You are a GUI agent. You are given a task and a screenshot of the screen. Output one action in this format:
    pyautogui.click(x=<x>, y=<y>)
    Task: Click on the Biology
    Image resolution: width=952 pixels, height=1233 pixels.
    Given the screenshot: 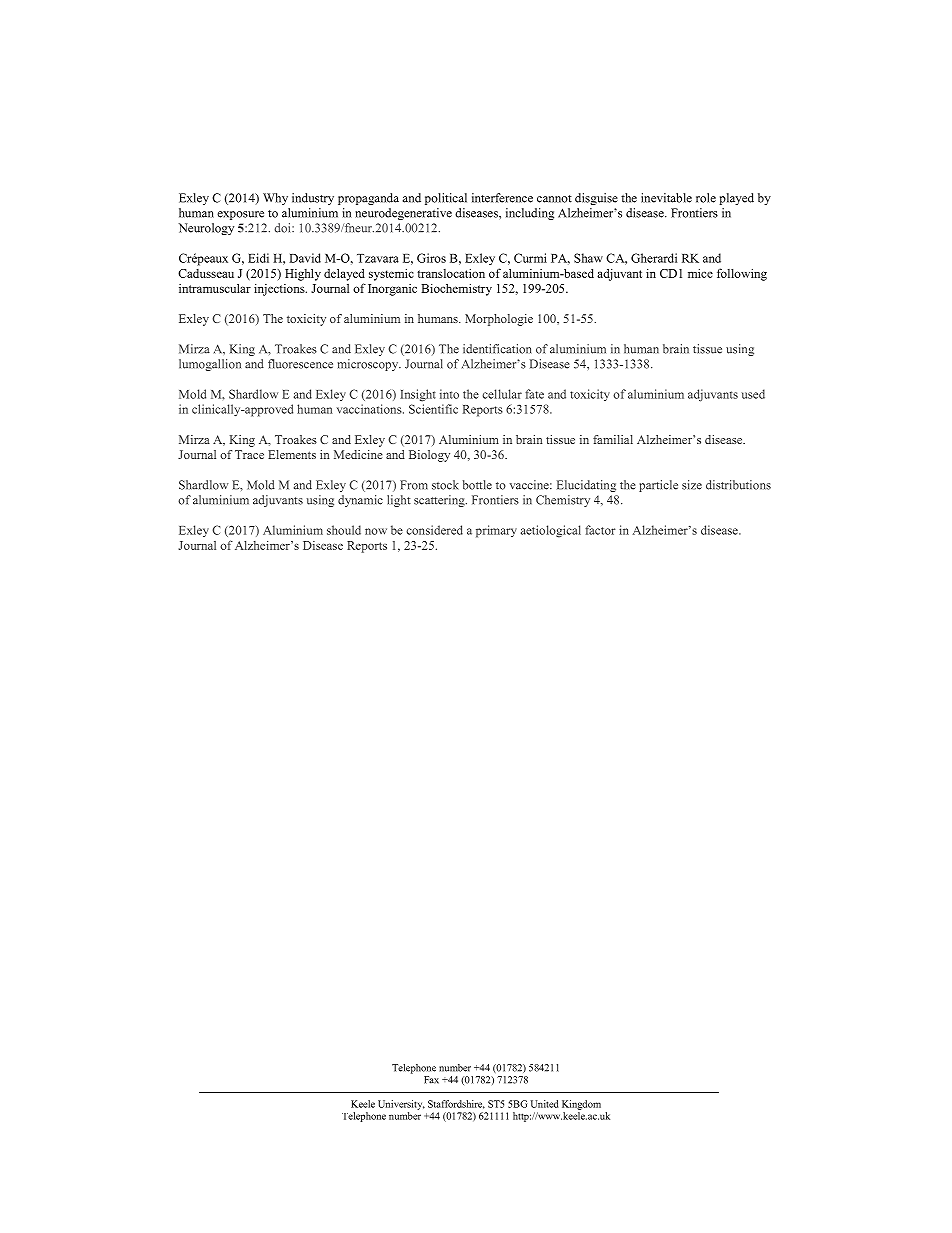 What is the action you would take?
    pyautogui.click(x=429, y=456)
